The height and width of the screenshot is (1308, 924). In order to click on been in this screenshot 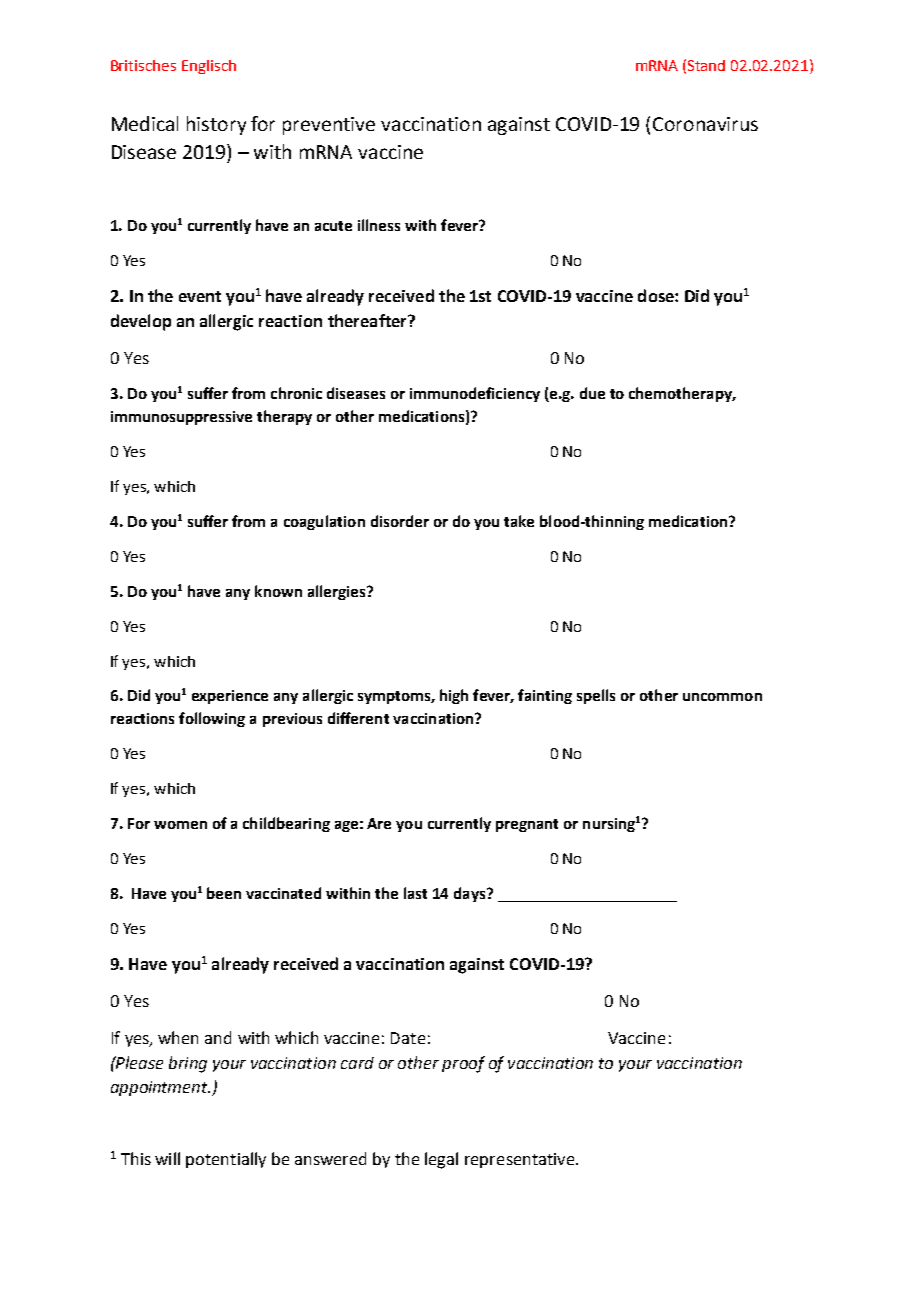, I will do `click(224, 893)`.
